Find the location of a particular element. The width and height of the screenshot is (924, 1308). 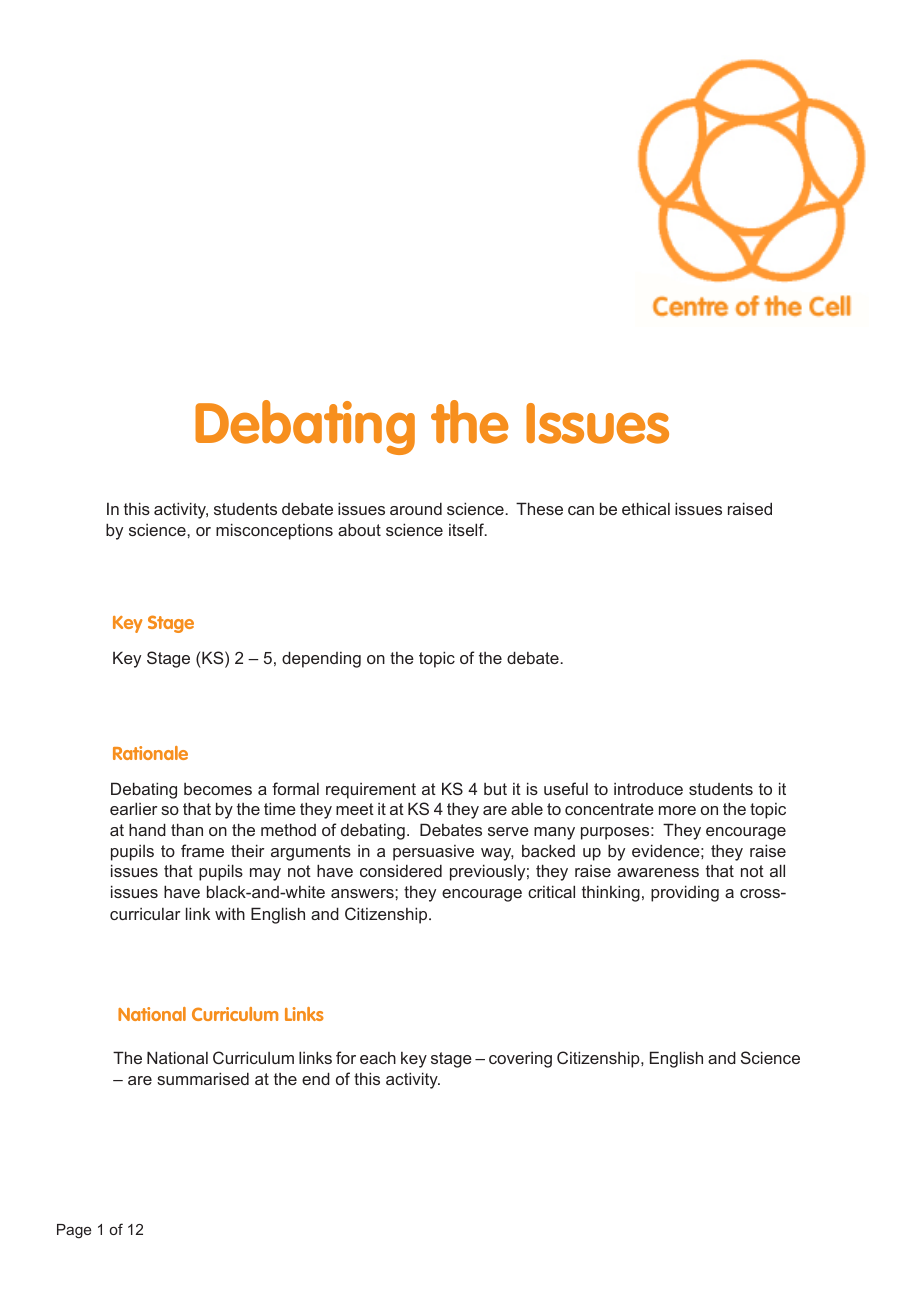

each is located at coordinates (378, 1058).
